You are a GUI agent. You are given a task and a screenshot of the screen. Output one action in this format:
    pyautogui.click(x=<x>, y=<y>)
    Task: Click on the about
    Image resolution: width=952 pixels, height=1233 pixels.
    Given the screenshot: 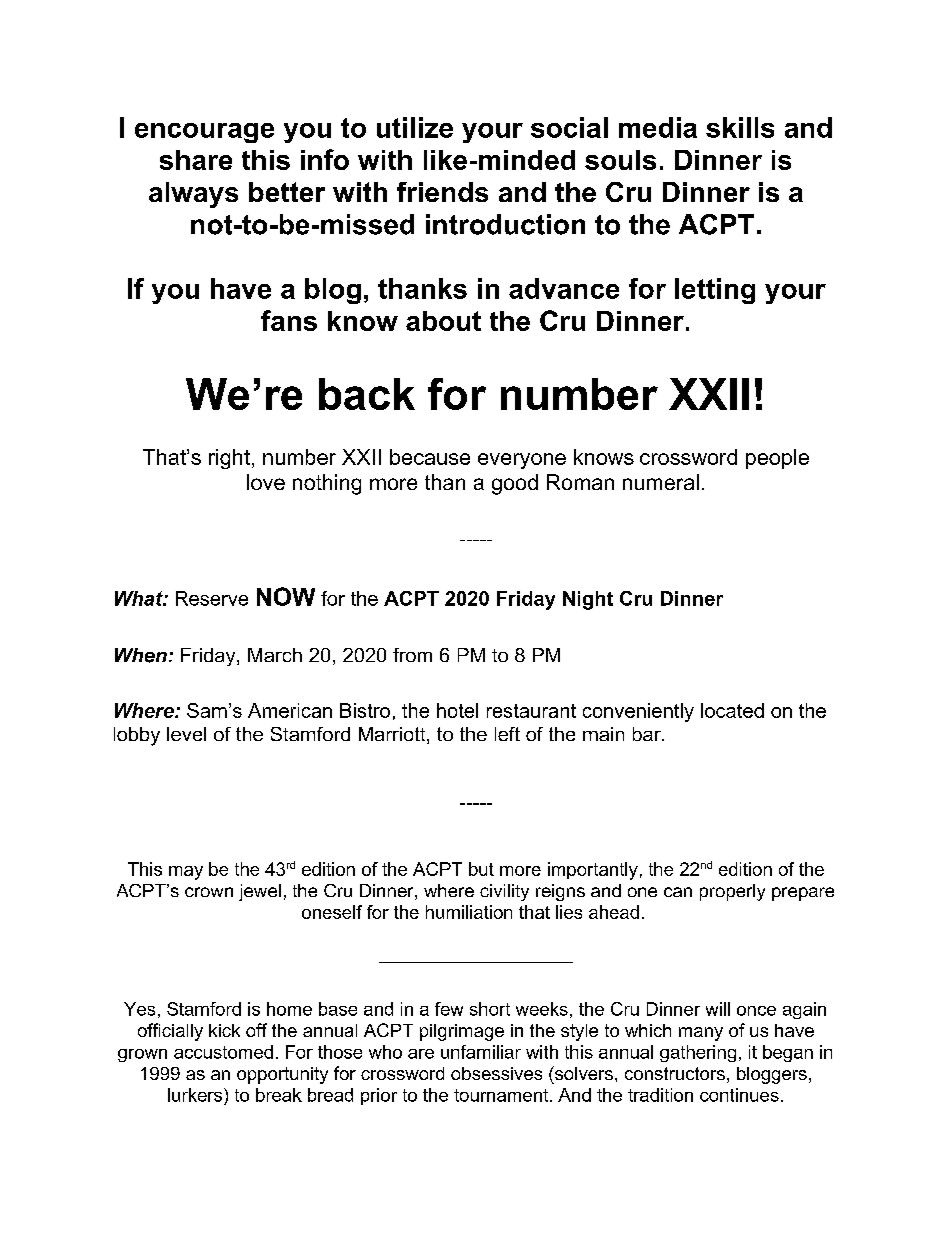 What is the action you would take?
    pyautogui.click(x=443, y=321)
